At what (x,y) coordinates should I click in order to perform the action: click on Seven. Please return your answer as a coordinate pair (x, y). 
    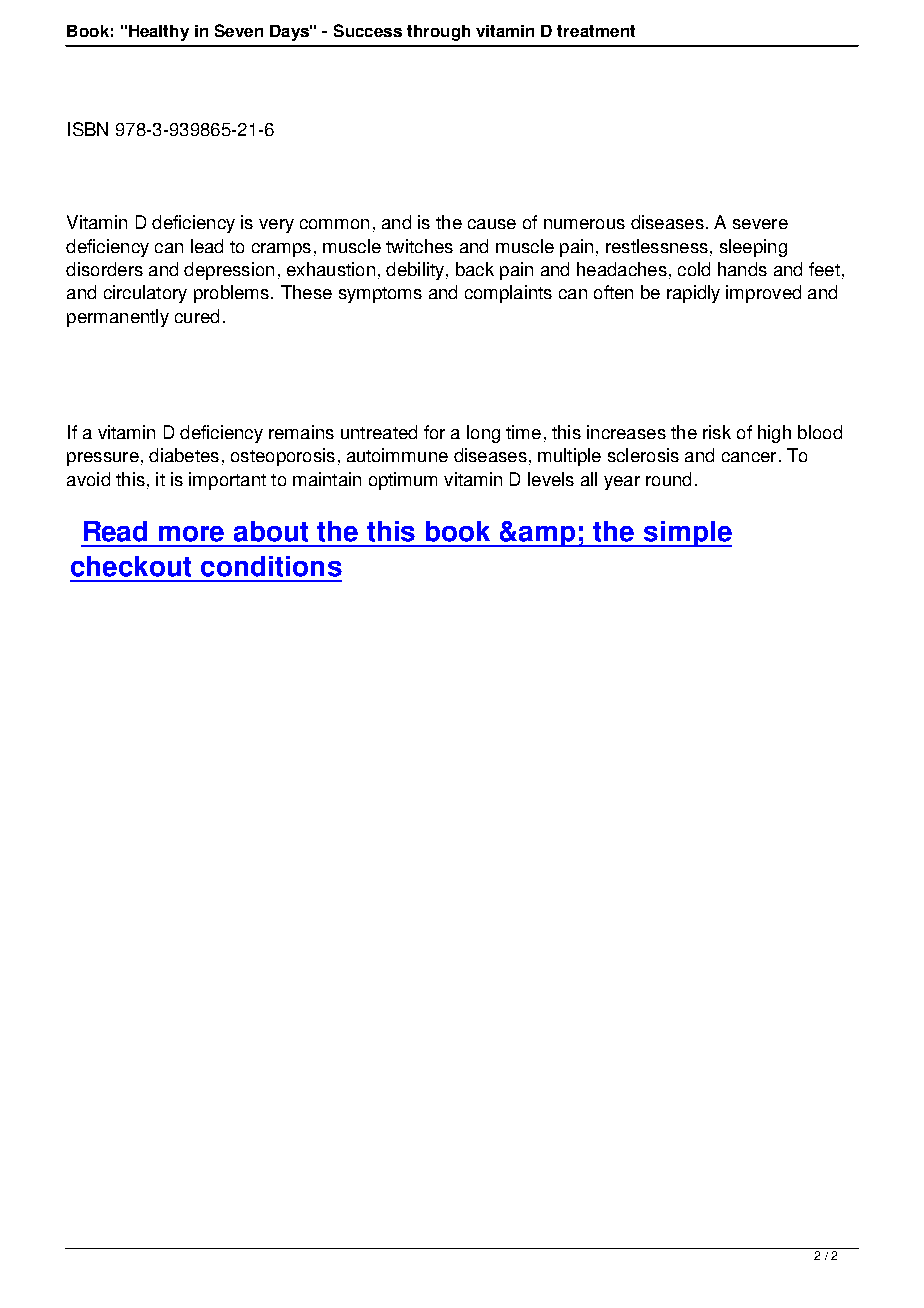
    Looking at the image, I should click on (239, 30).
